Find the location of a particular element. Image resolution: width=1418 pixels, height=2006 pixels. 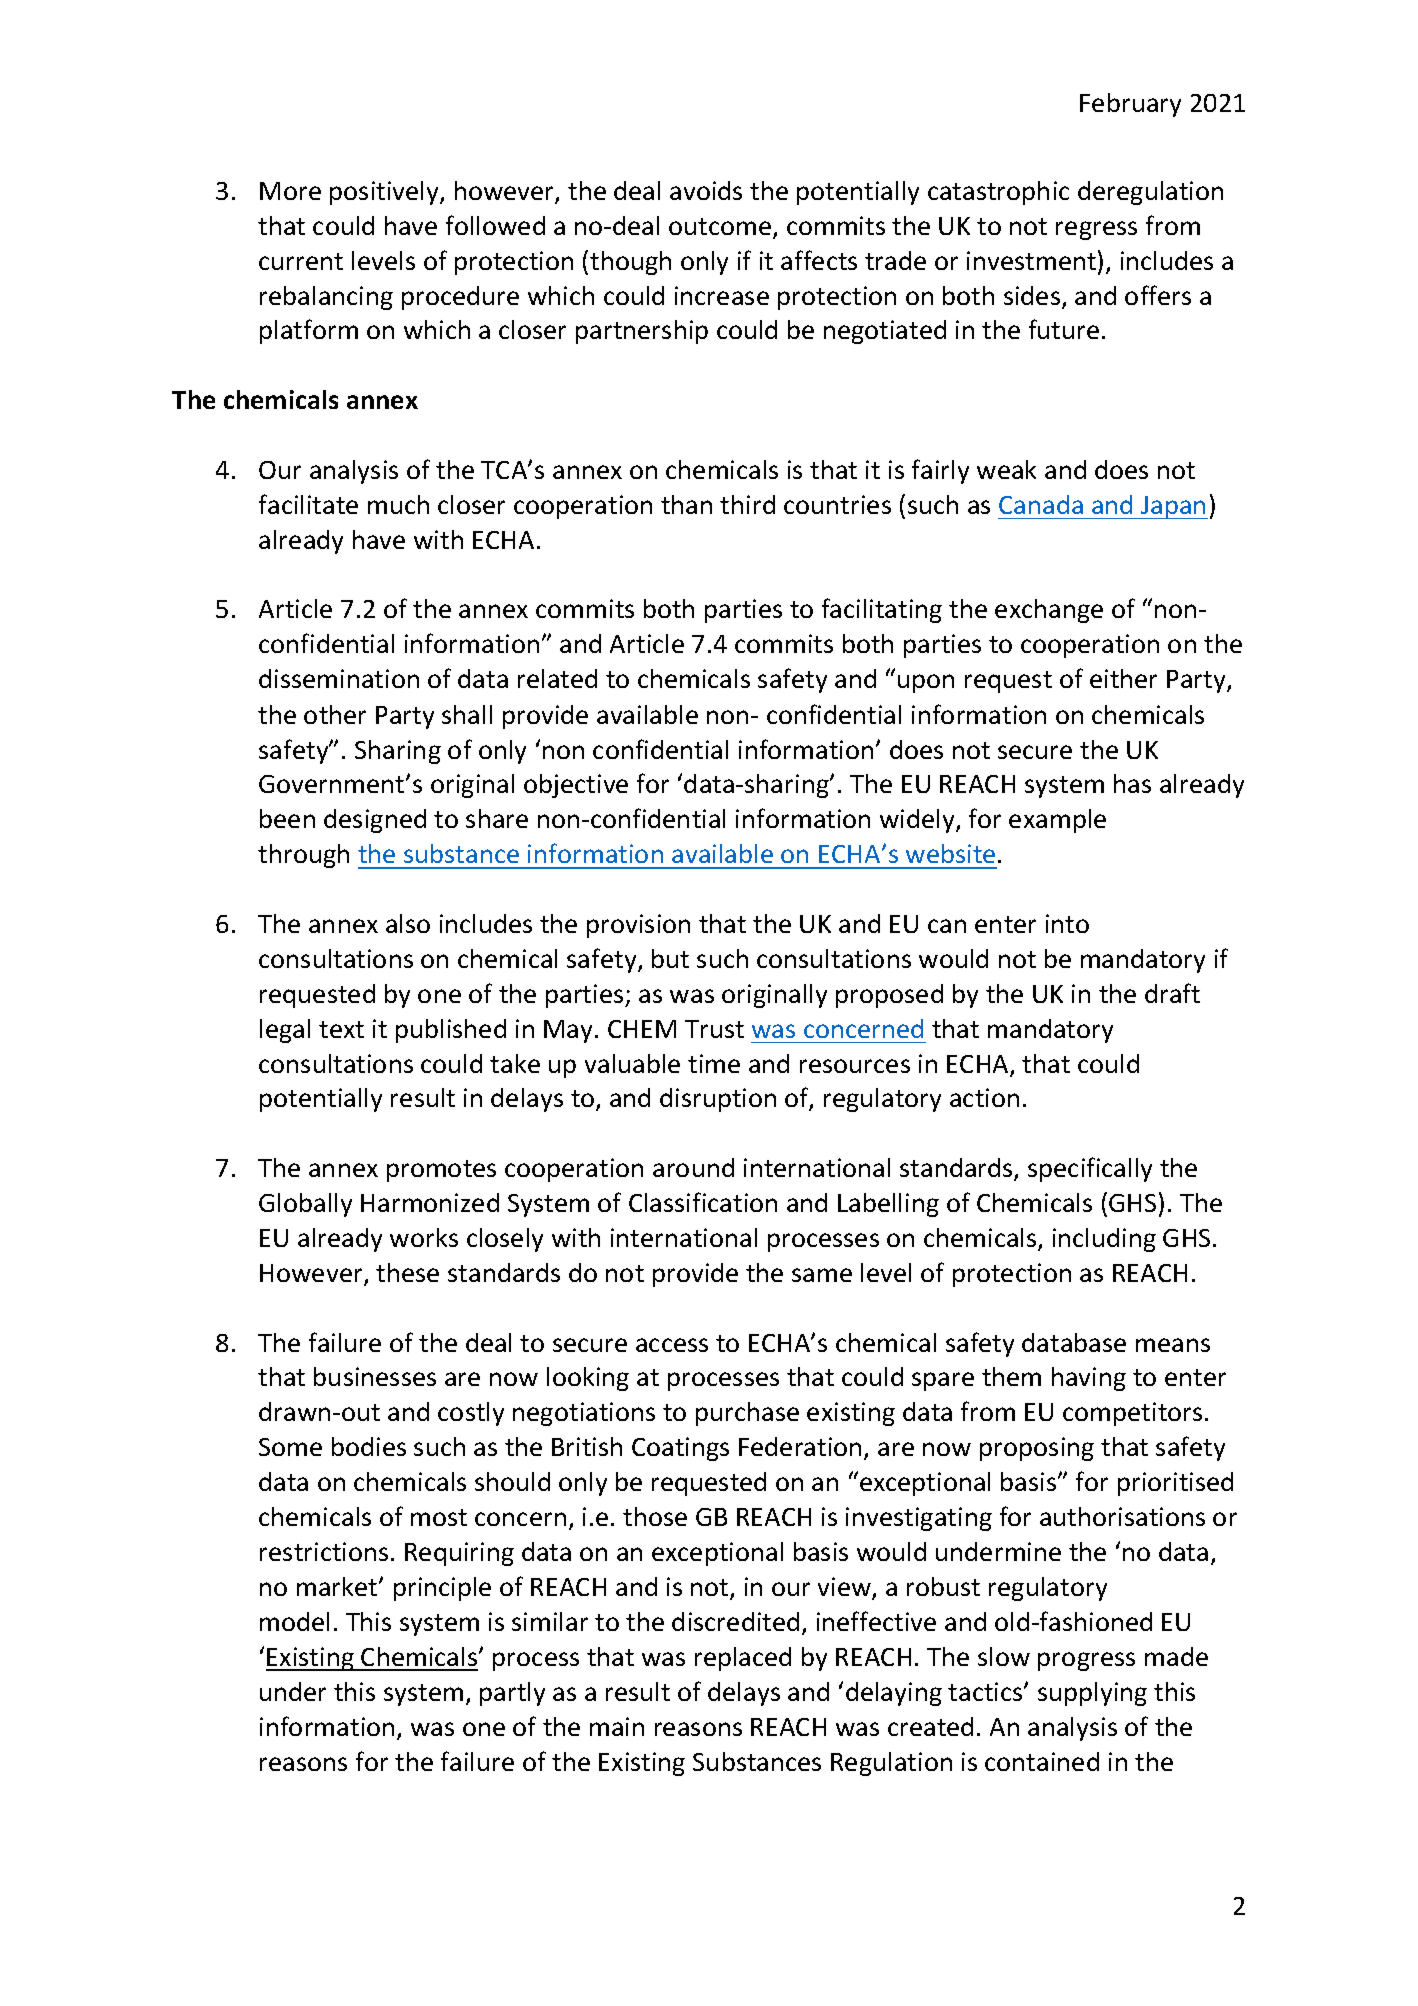

February is located at coordinates (1130, 105).
